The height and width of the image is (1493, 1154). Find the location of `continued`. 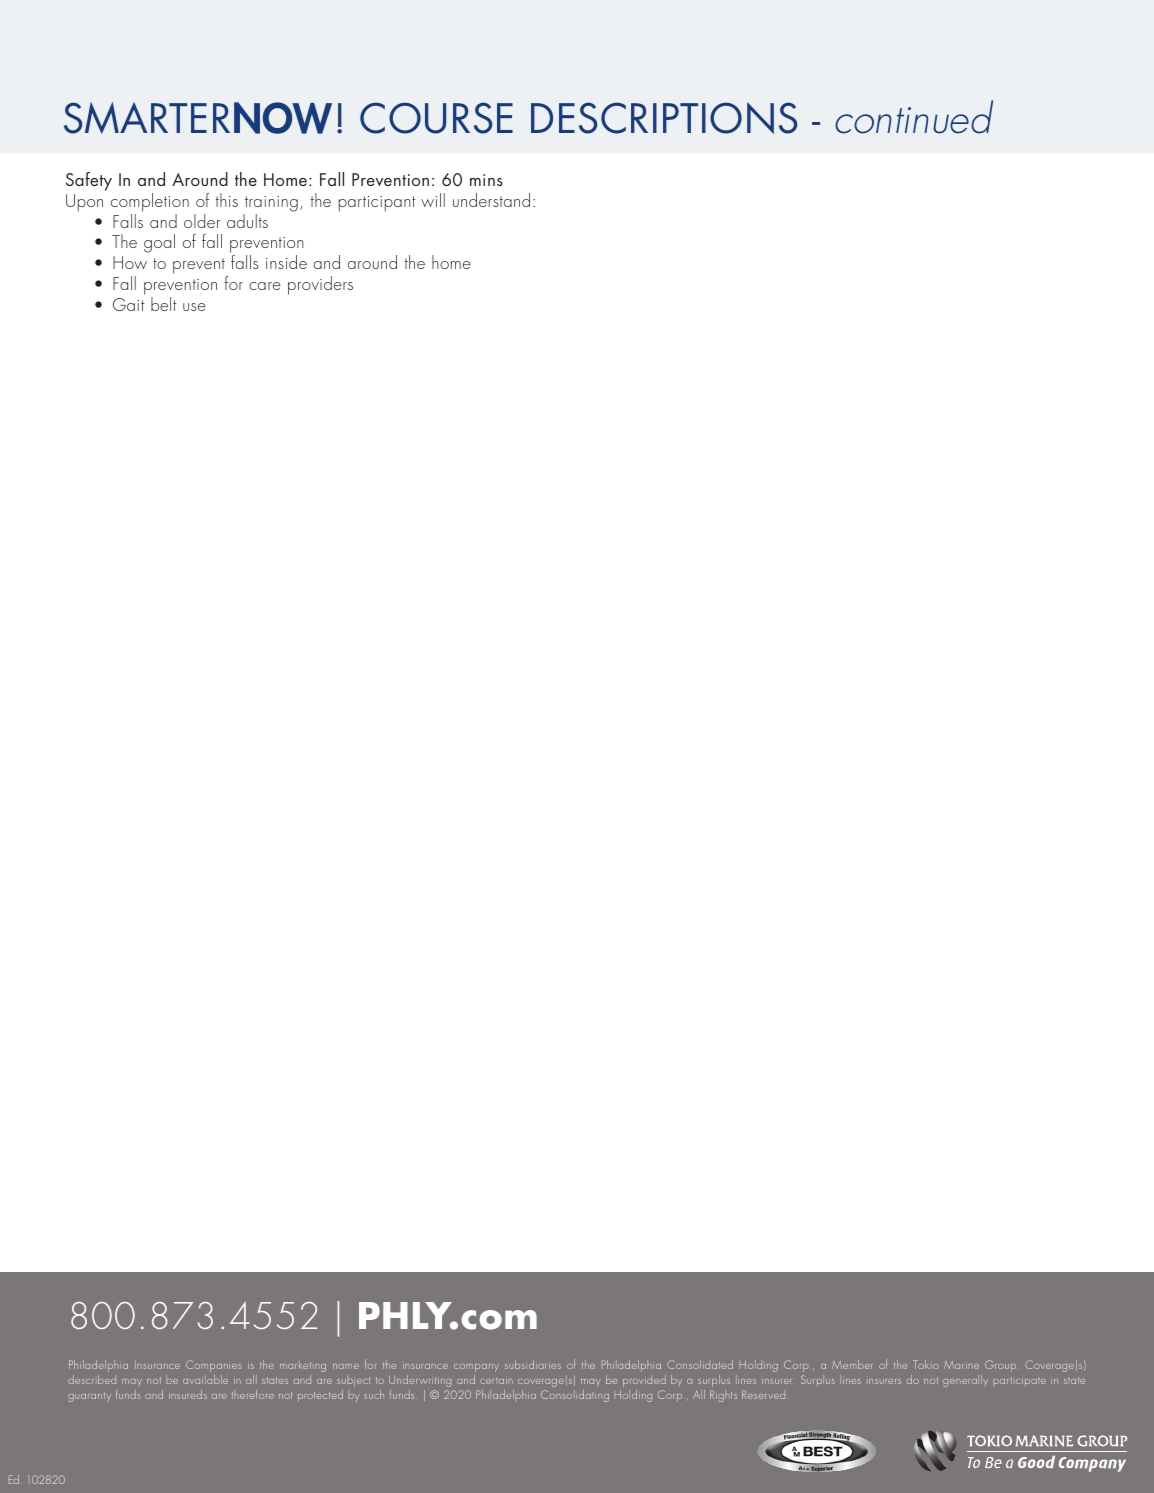

continued is located at coordinates (914, 117).
